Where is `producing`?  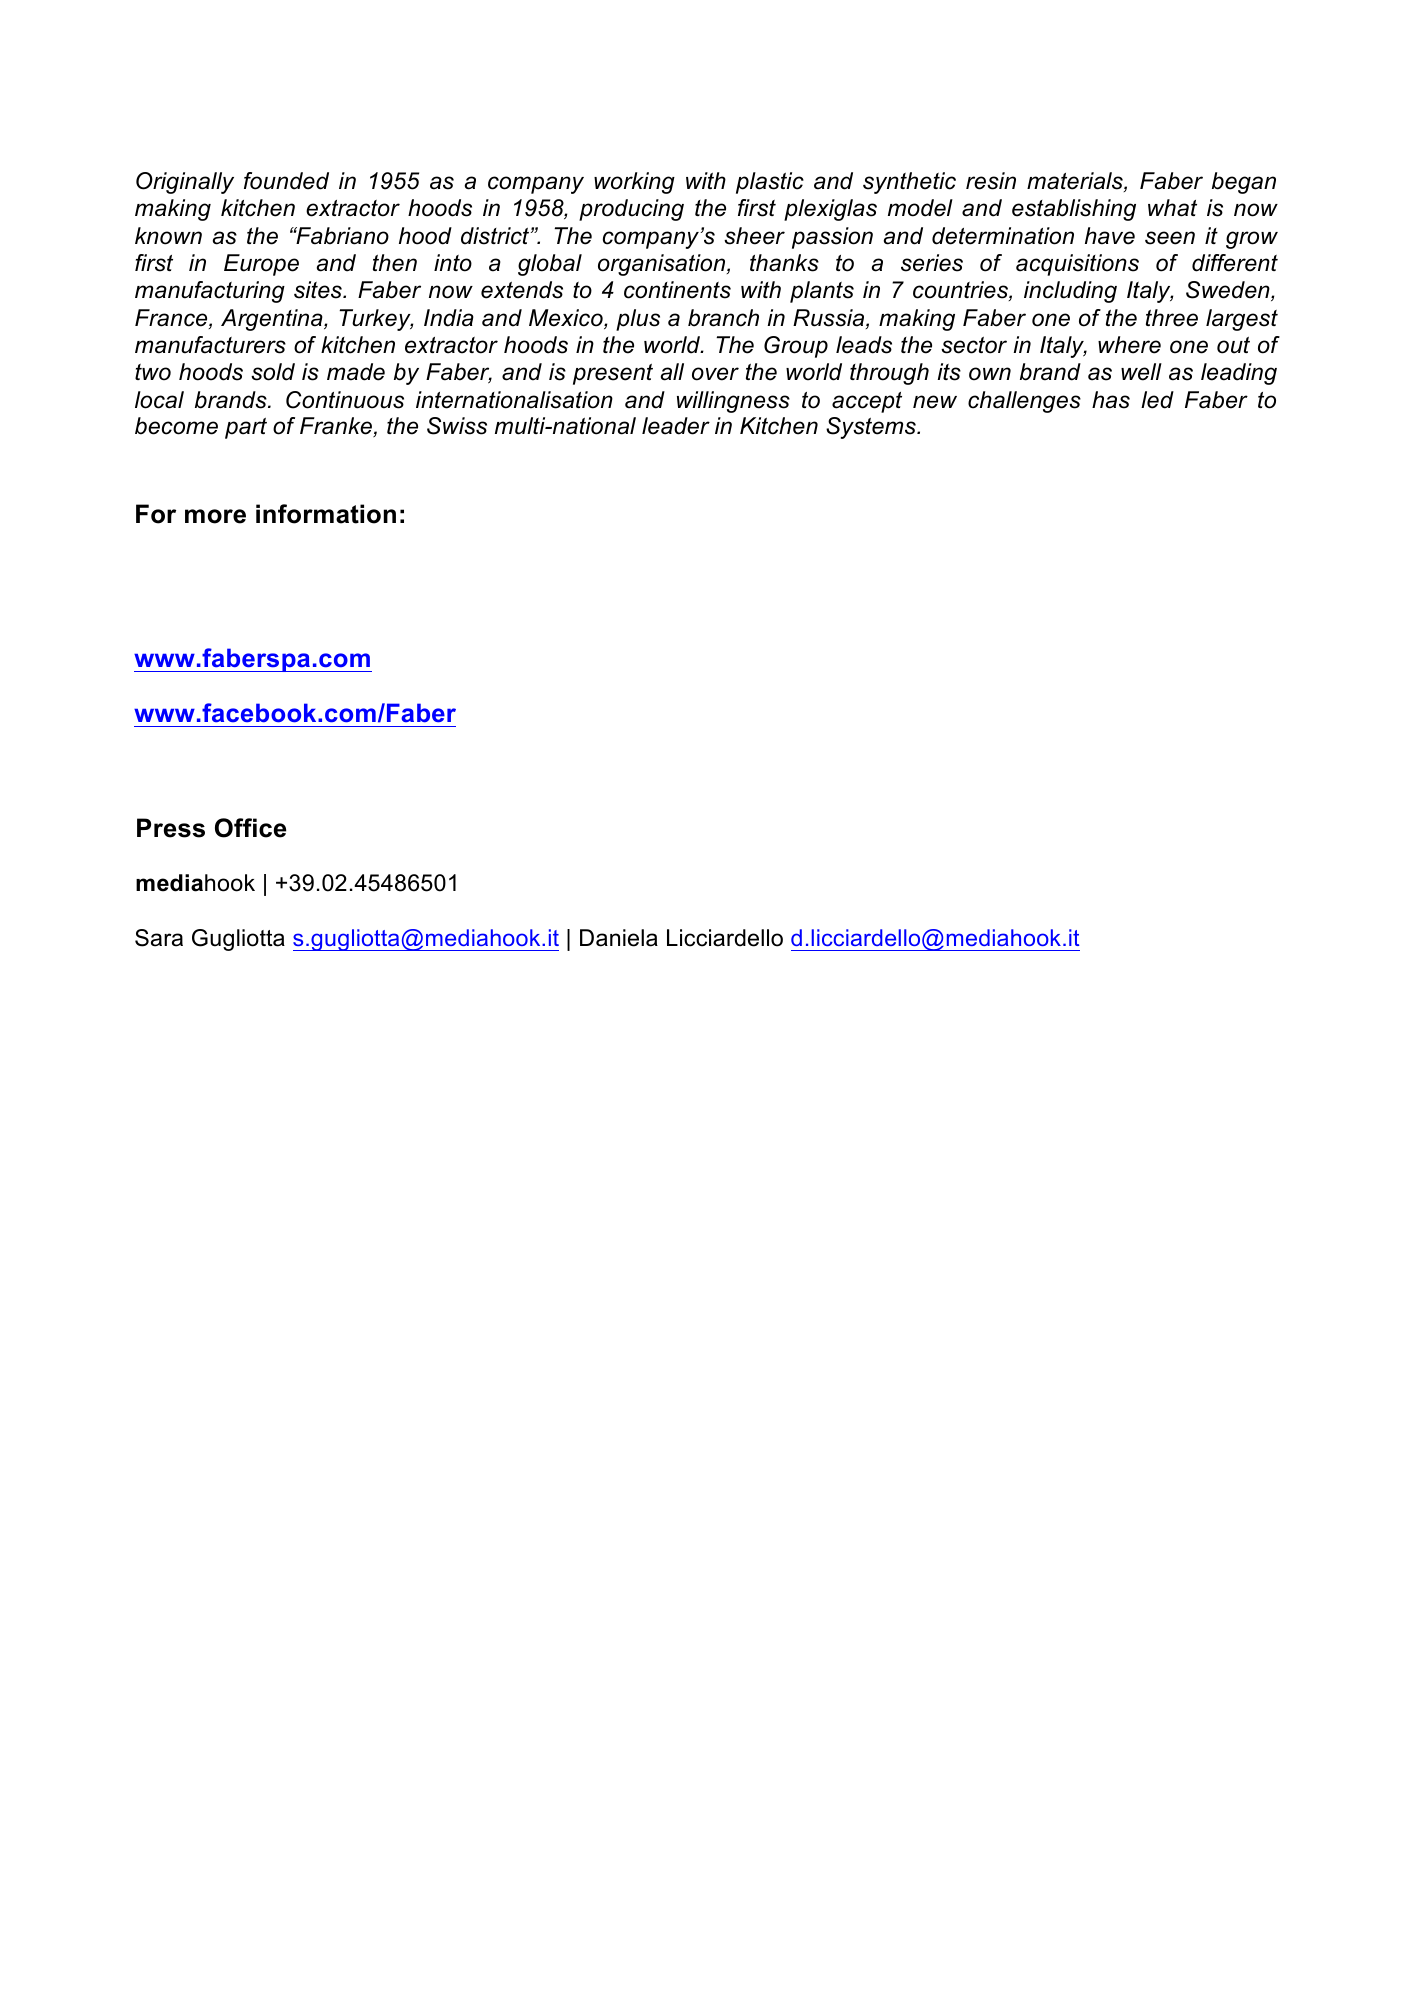
producing is located at coordinates (631, 210).
